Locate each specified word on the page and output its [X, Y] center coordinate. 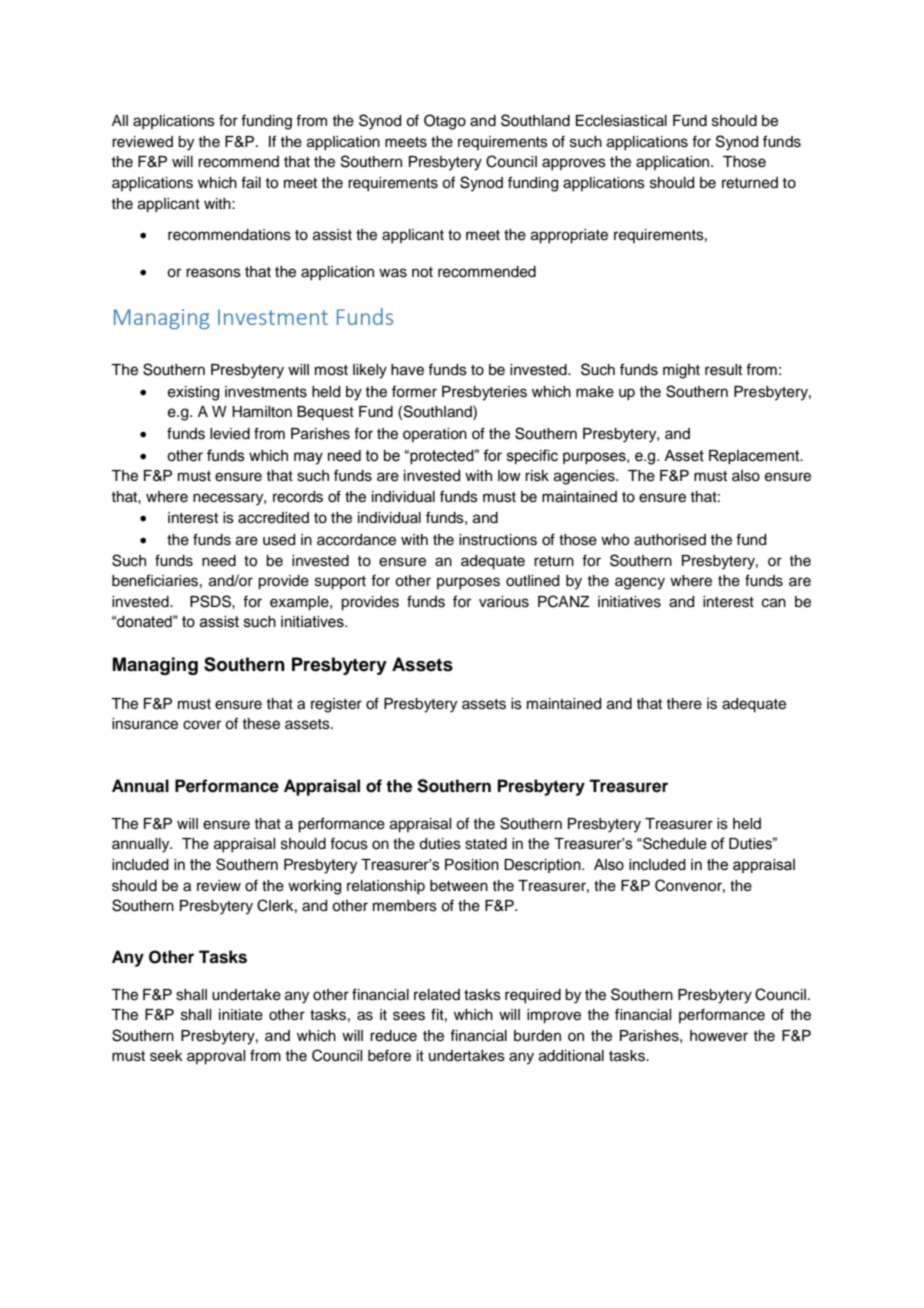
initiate [241, 1015]
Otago [445, 122]
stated [486, 844]
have [407, 370]
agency [640, 583]
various [504, 602]
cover [202, 725]
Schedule [674, 843]
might [681, 371]
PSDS [211, 601]
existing [193, 393]
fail [251, 182]
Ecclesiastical [621, 121]
